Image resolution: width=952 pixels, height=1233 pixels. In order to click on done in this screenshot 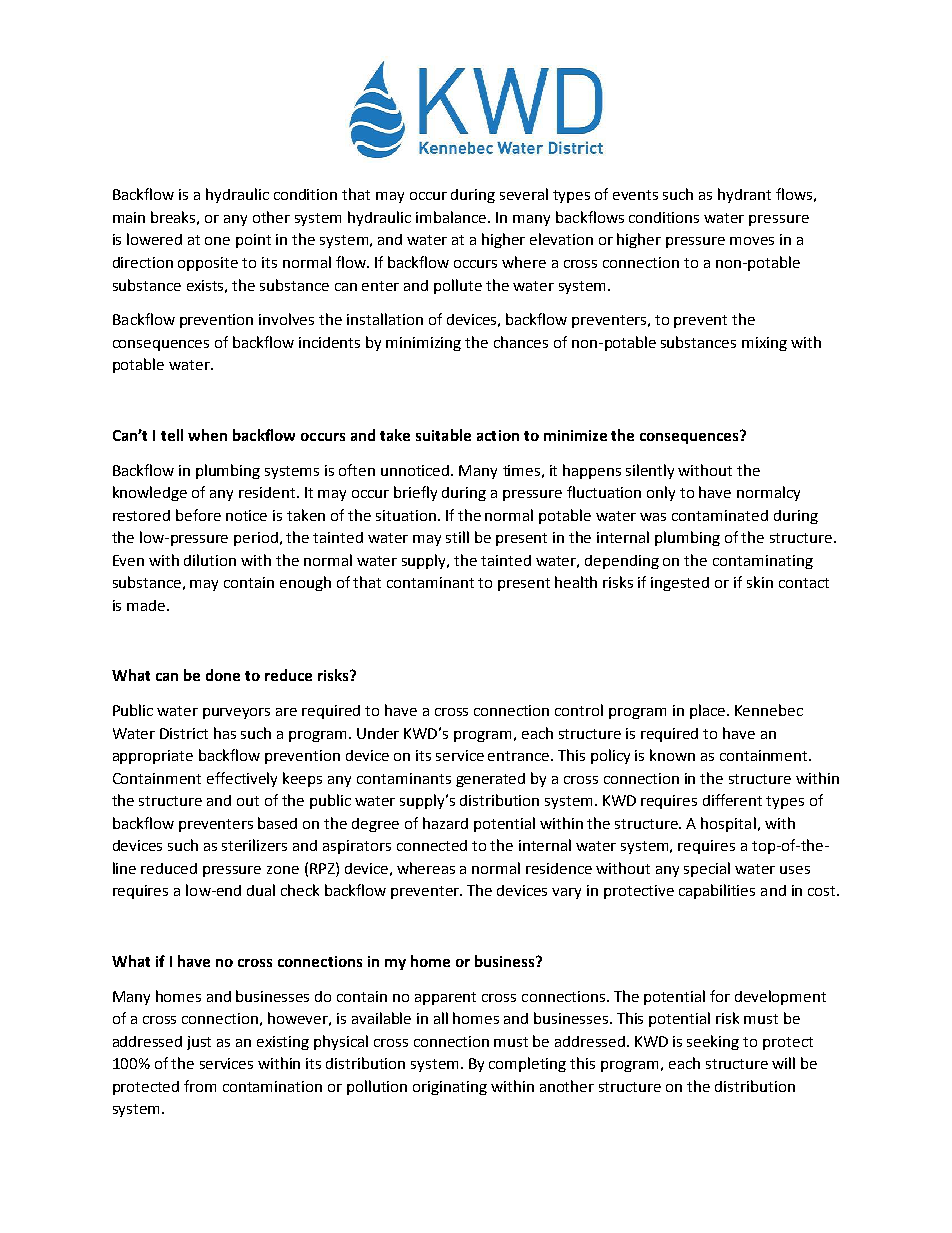, I will do `click(223, 675)`.
